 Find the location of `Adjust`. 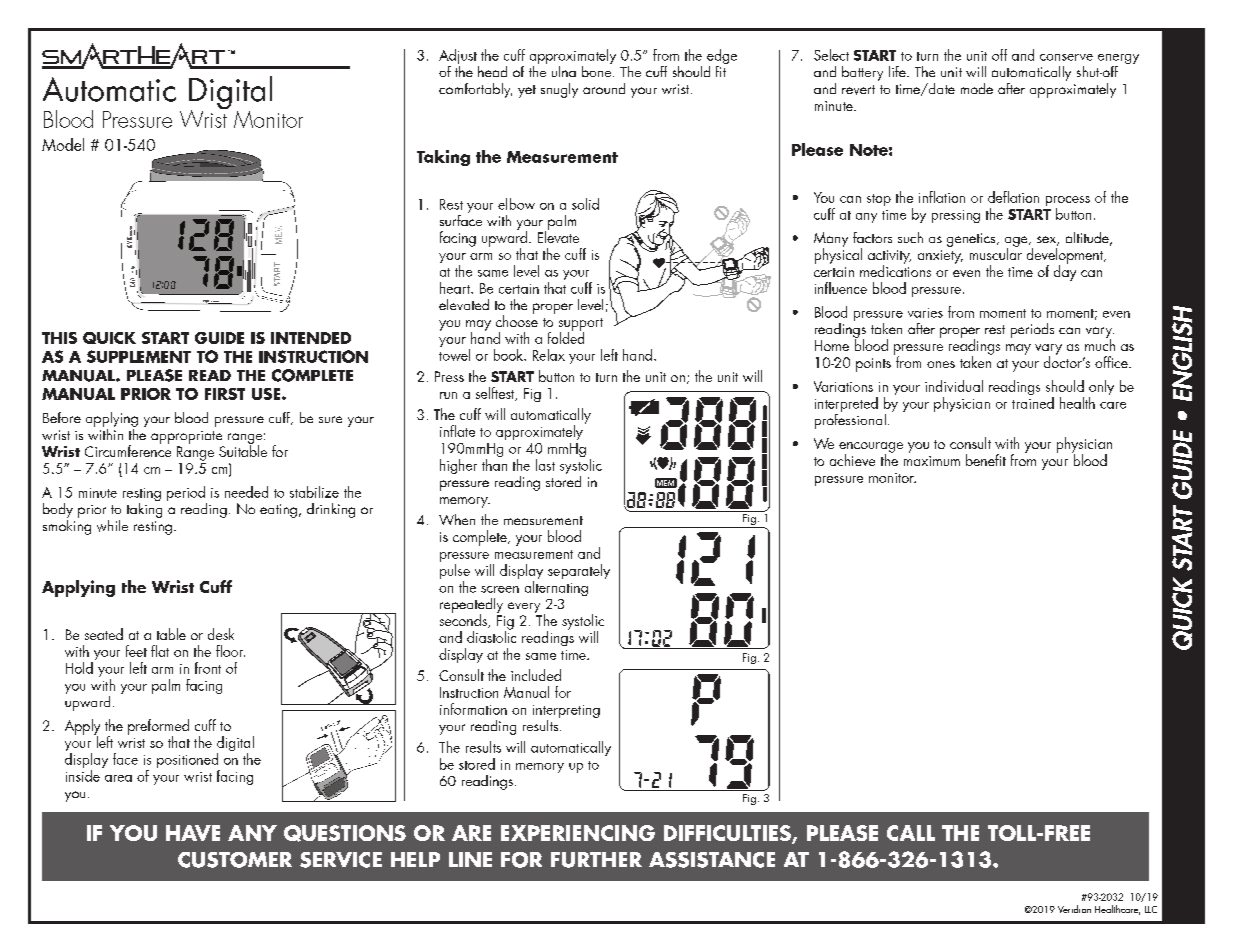

Adjust is located at coordinates (459, 58).
